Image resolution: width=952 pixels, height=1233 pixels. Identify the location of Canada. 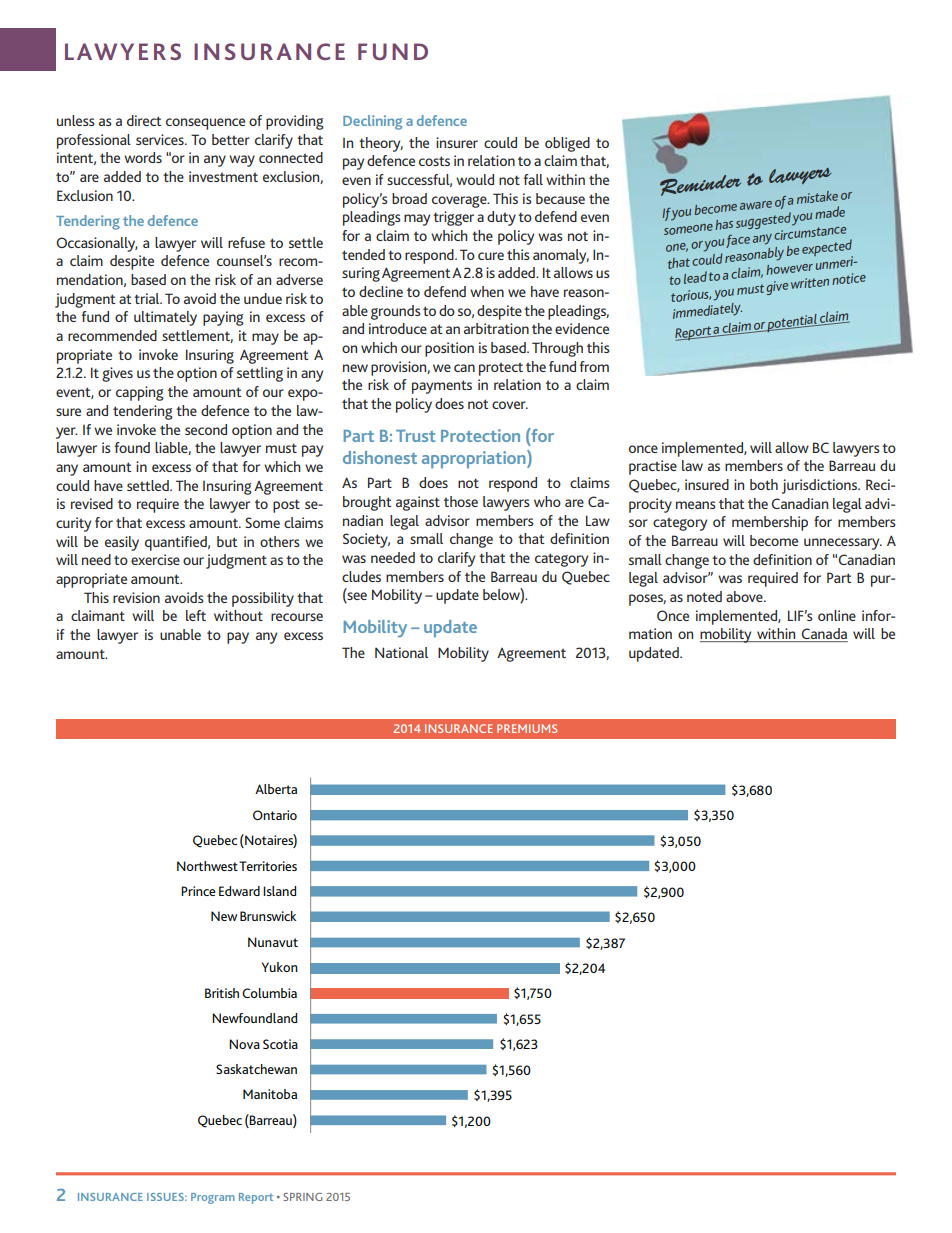
(824, 635).
